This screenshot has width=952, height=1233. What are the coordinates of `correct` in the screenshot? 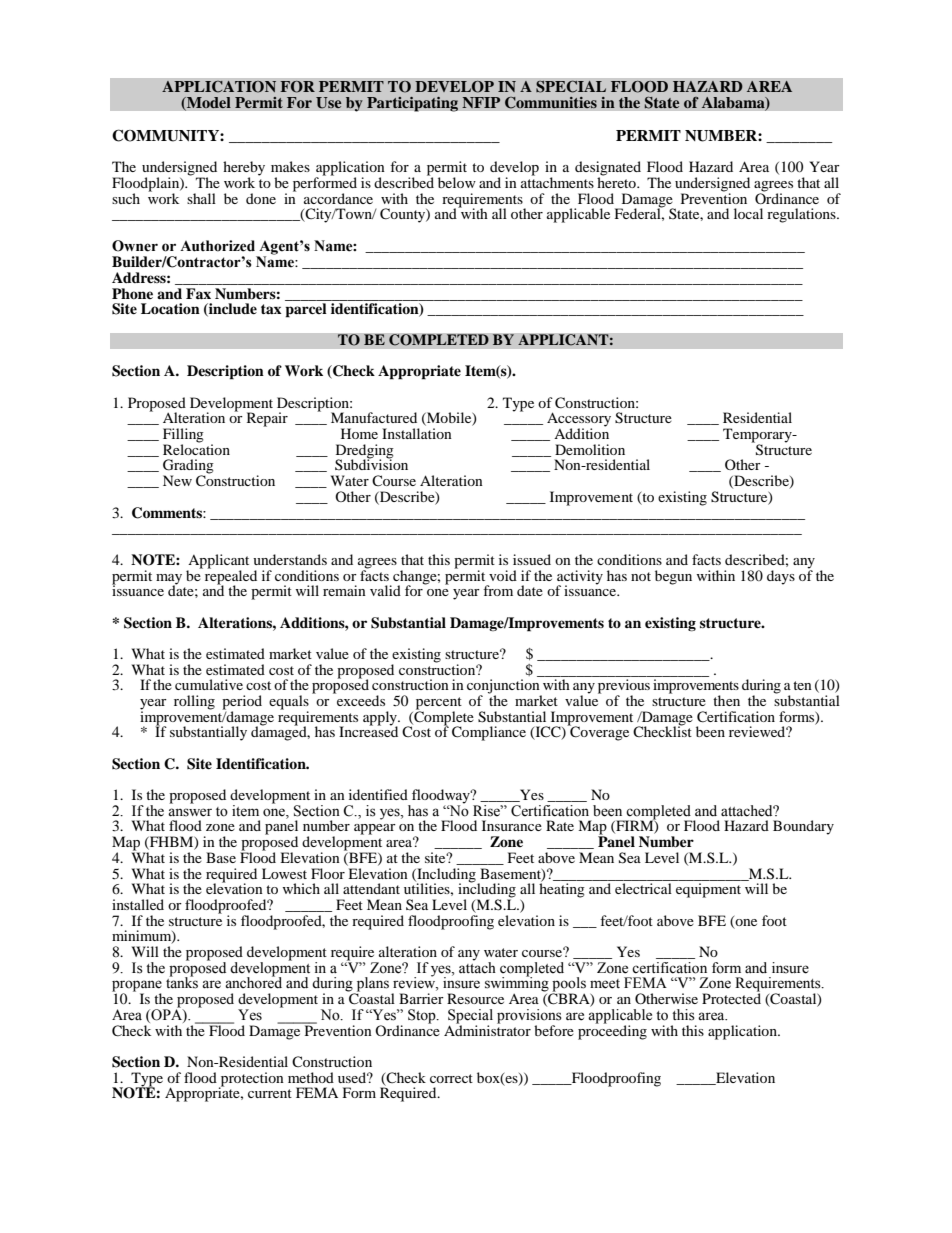 It's located at (451, 1078).
